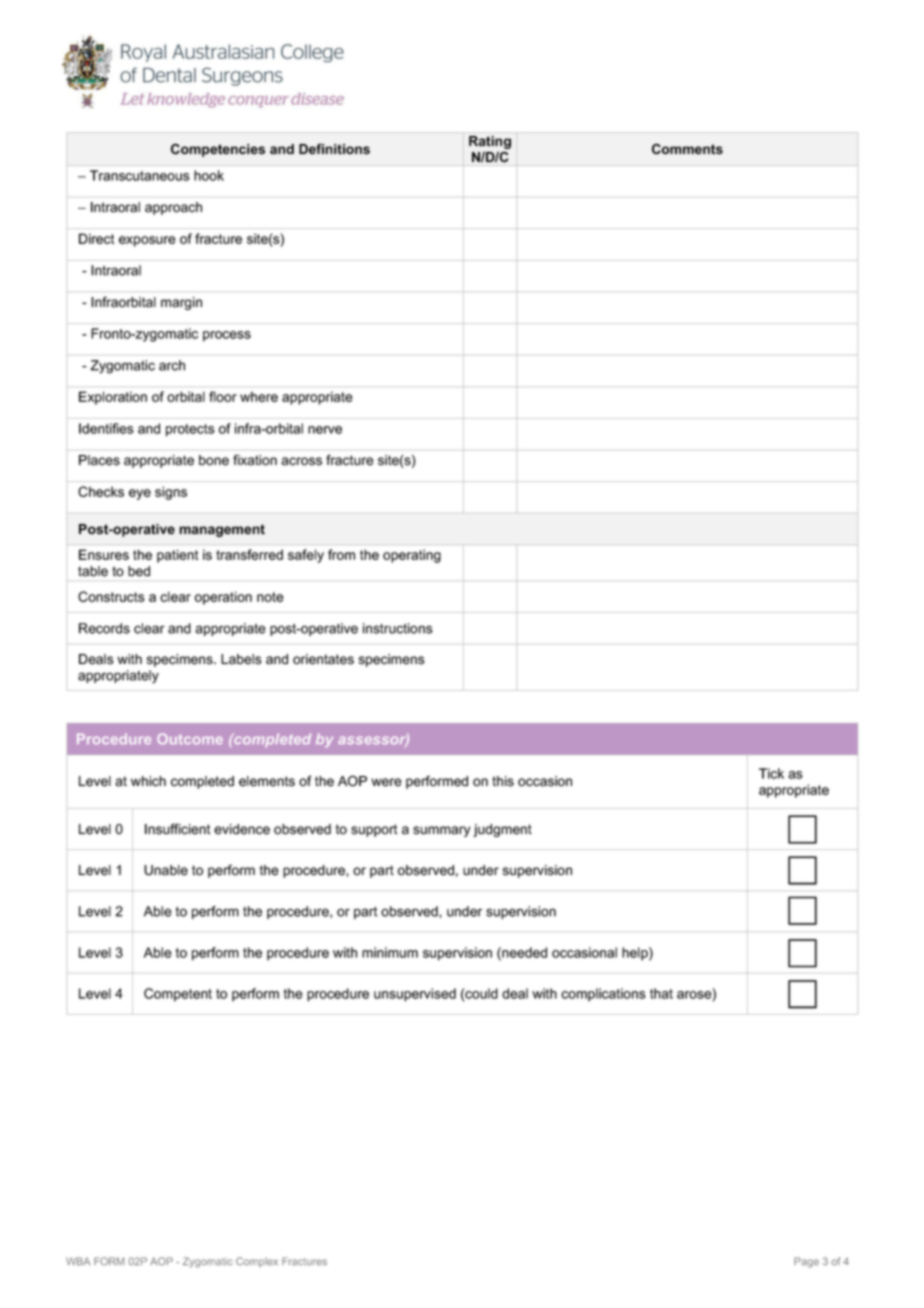  What do you see at coordinates (687, 149) in the screenshot?
I see `Comments` at bounding box center [687, 149].
